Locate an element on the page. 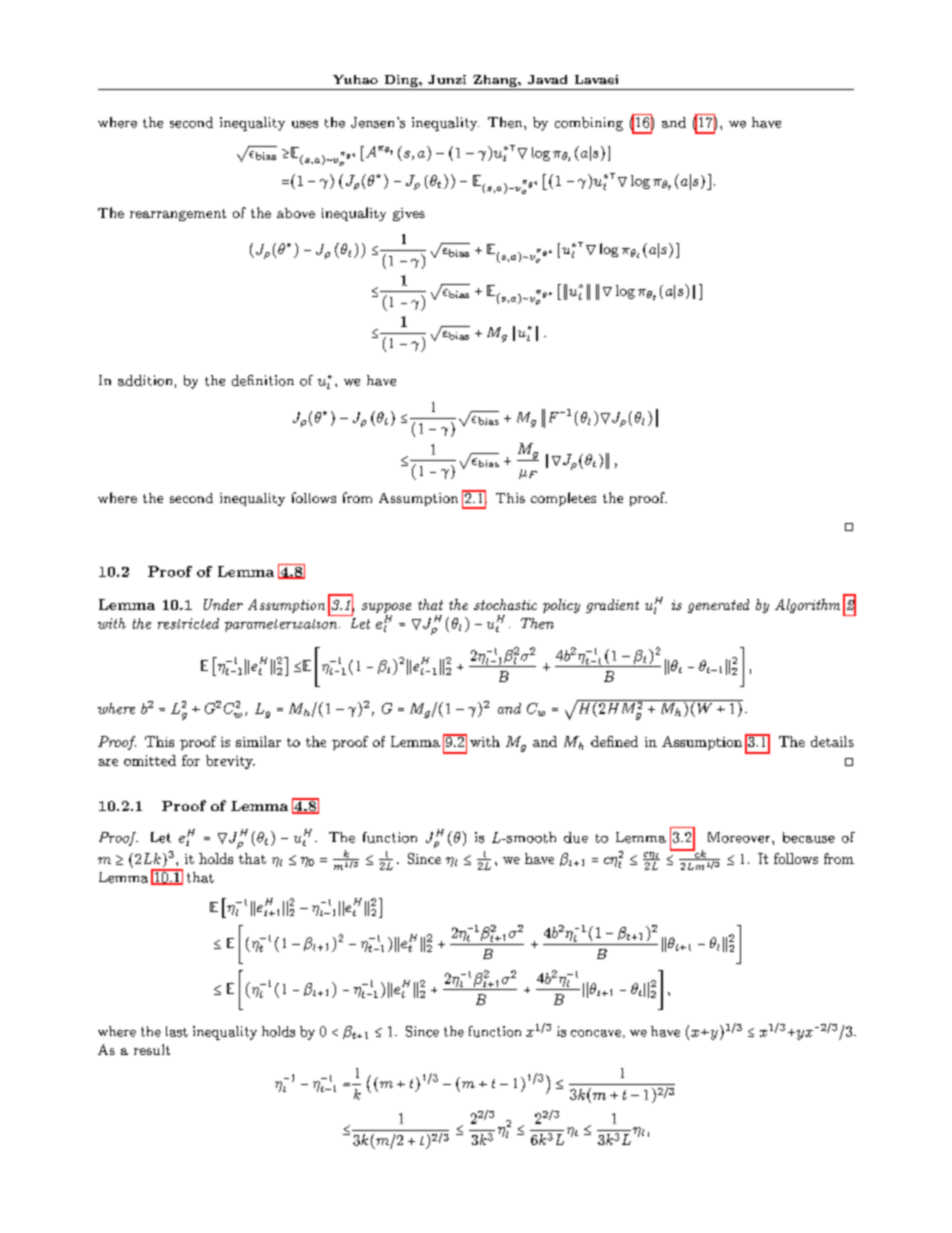 The width and height of the page is (952, 1233). uses is located at coordinates (305, 124).
